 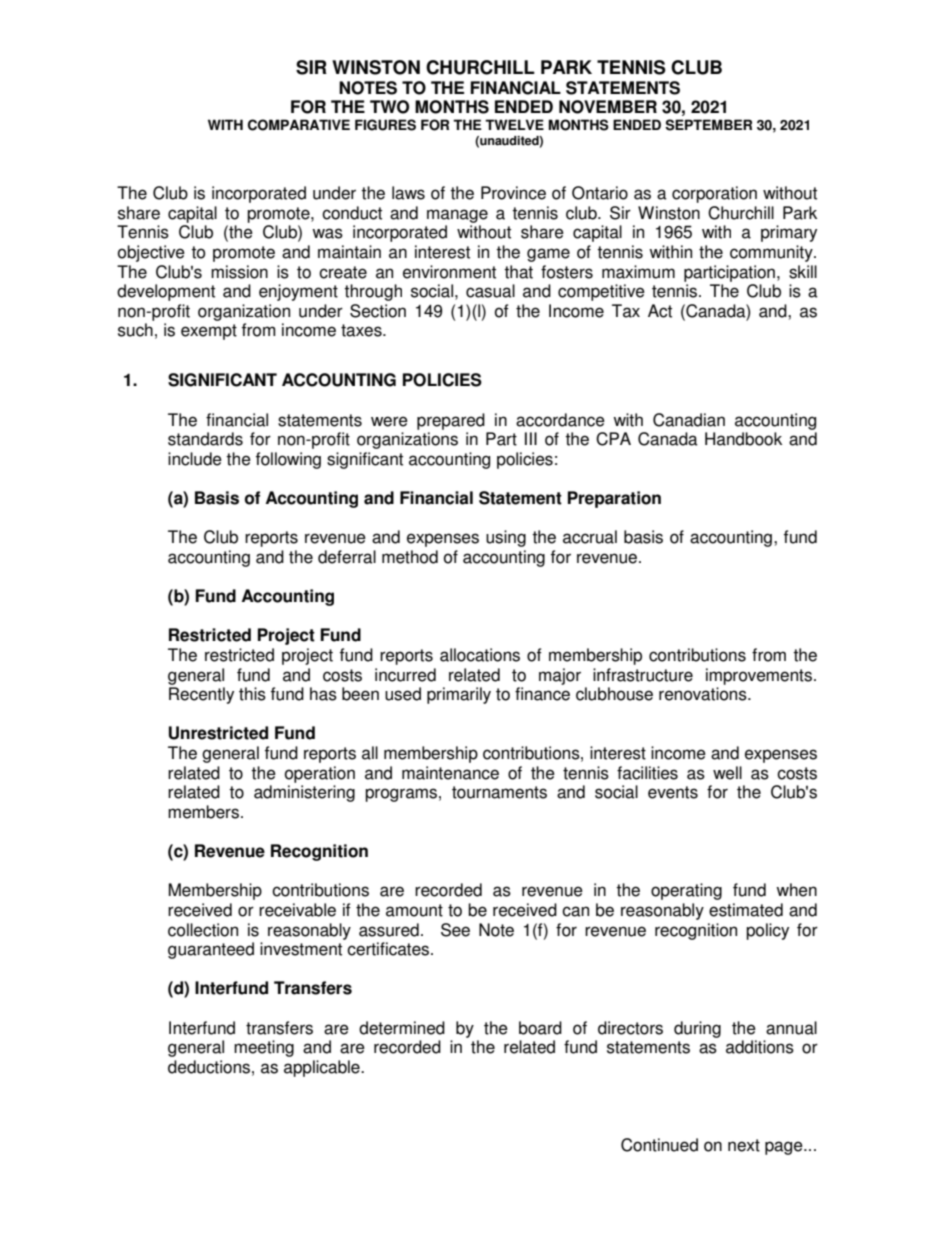 What do you see at coordinates (480, 655) in the page?
I see `allocations` at bounding box center [480, 655].
